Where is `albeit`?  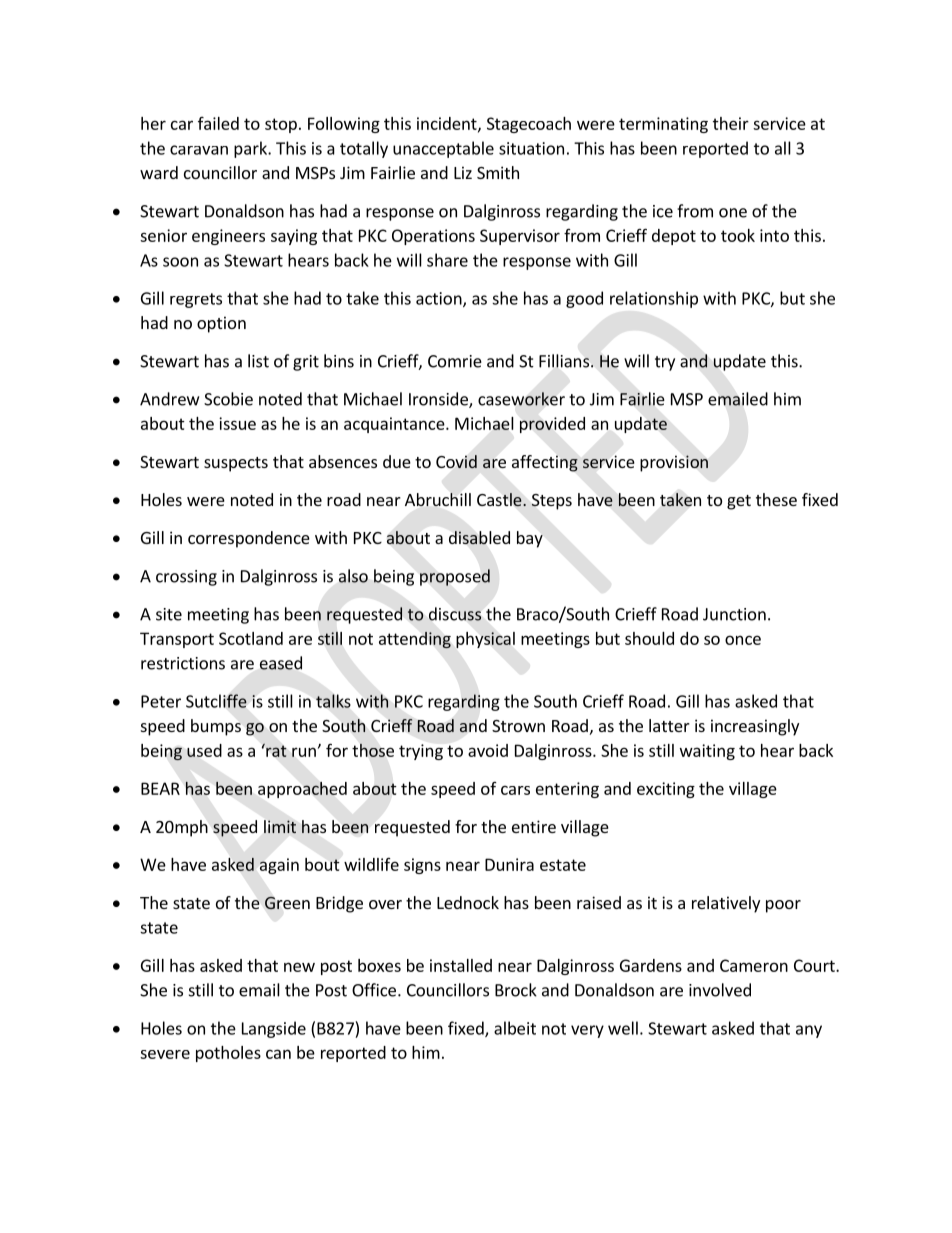
albeit is located at coordinates (515, 1028).
